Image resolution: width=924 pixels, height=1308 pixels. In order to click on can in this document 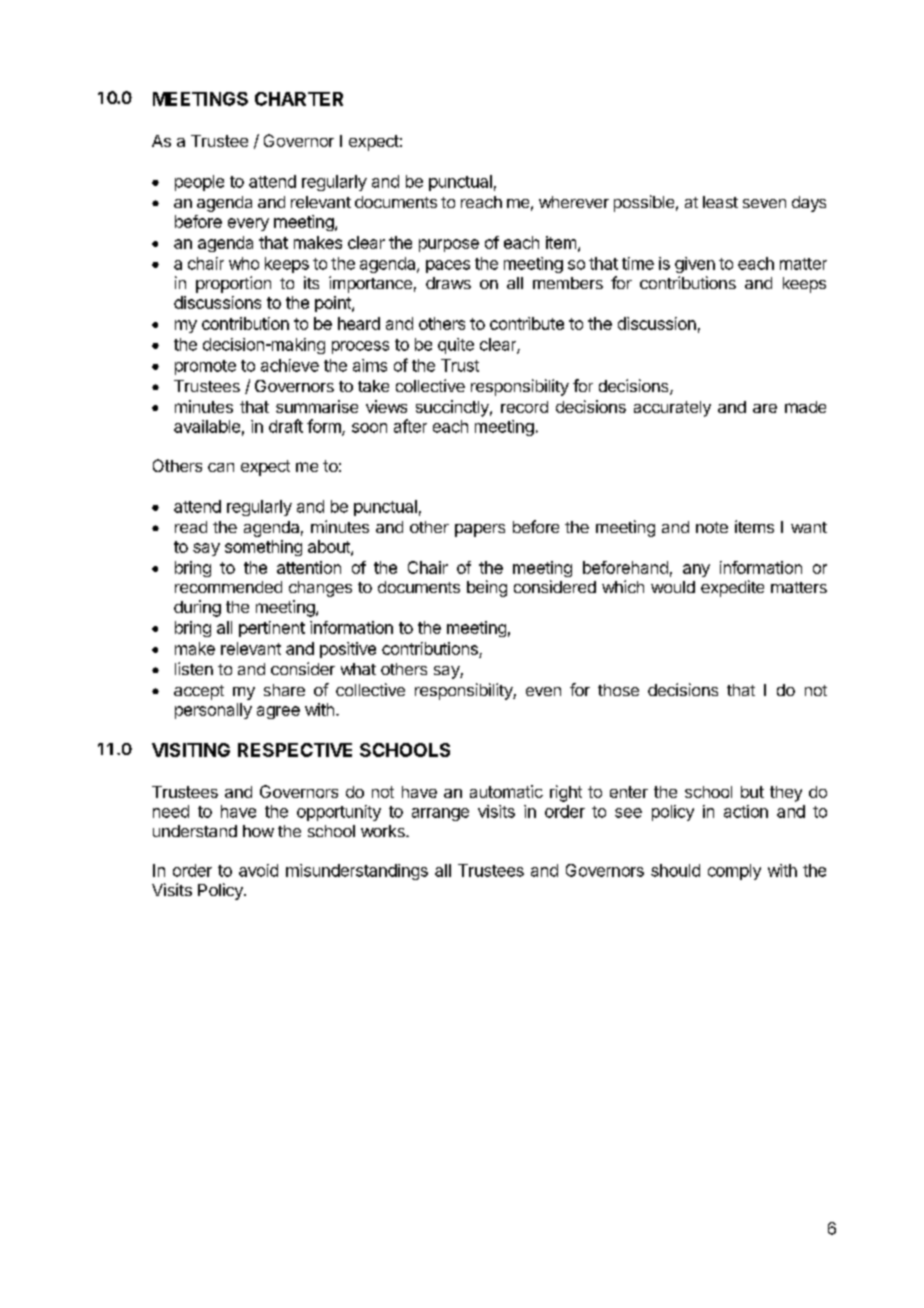, I will do `click(221, 467)`.
